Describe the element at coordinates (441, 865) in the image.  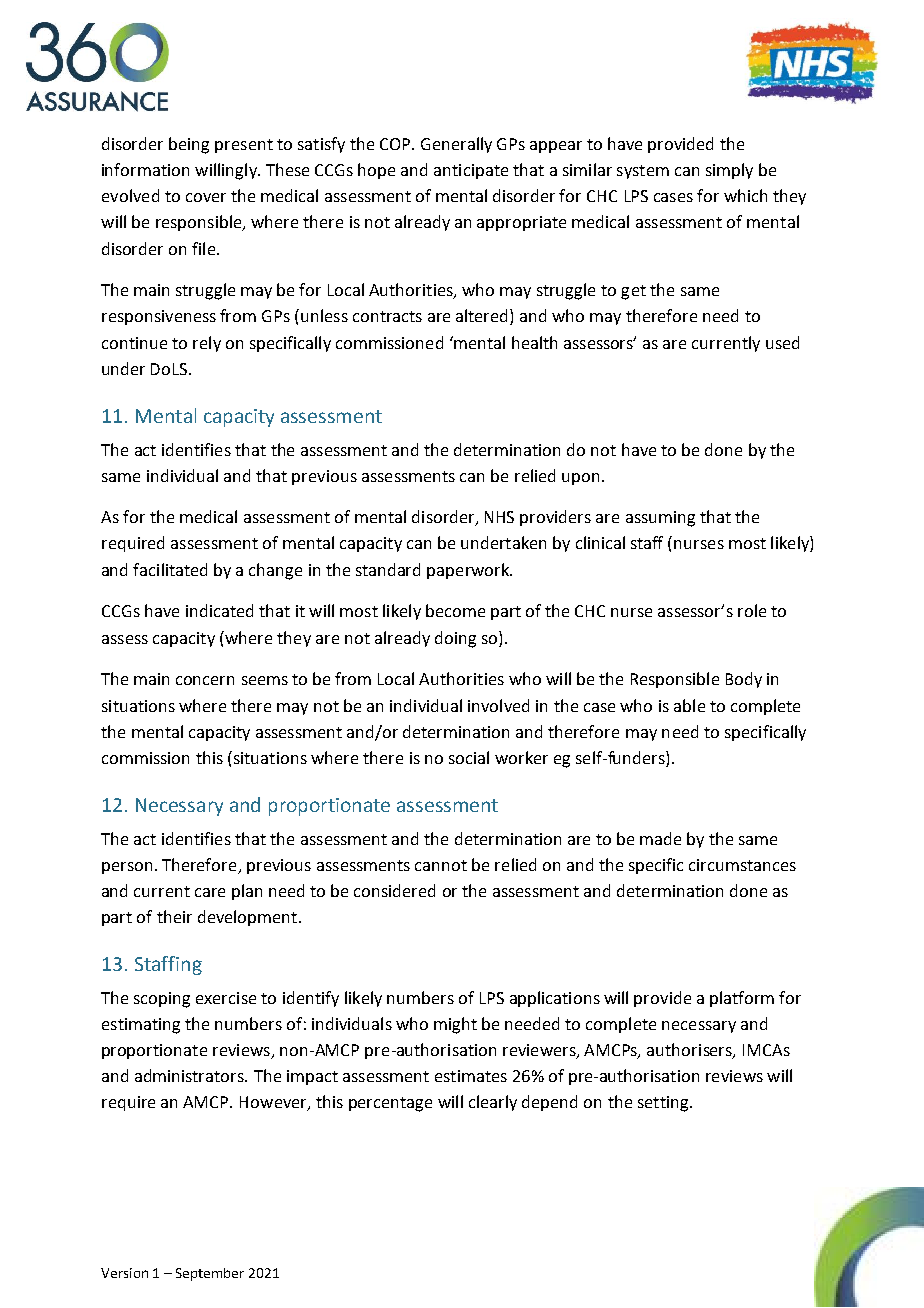
I see `cannot` at that location.
